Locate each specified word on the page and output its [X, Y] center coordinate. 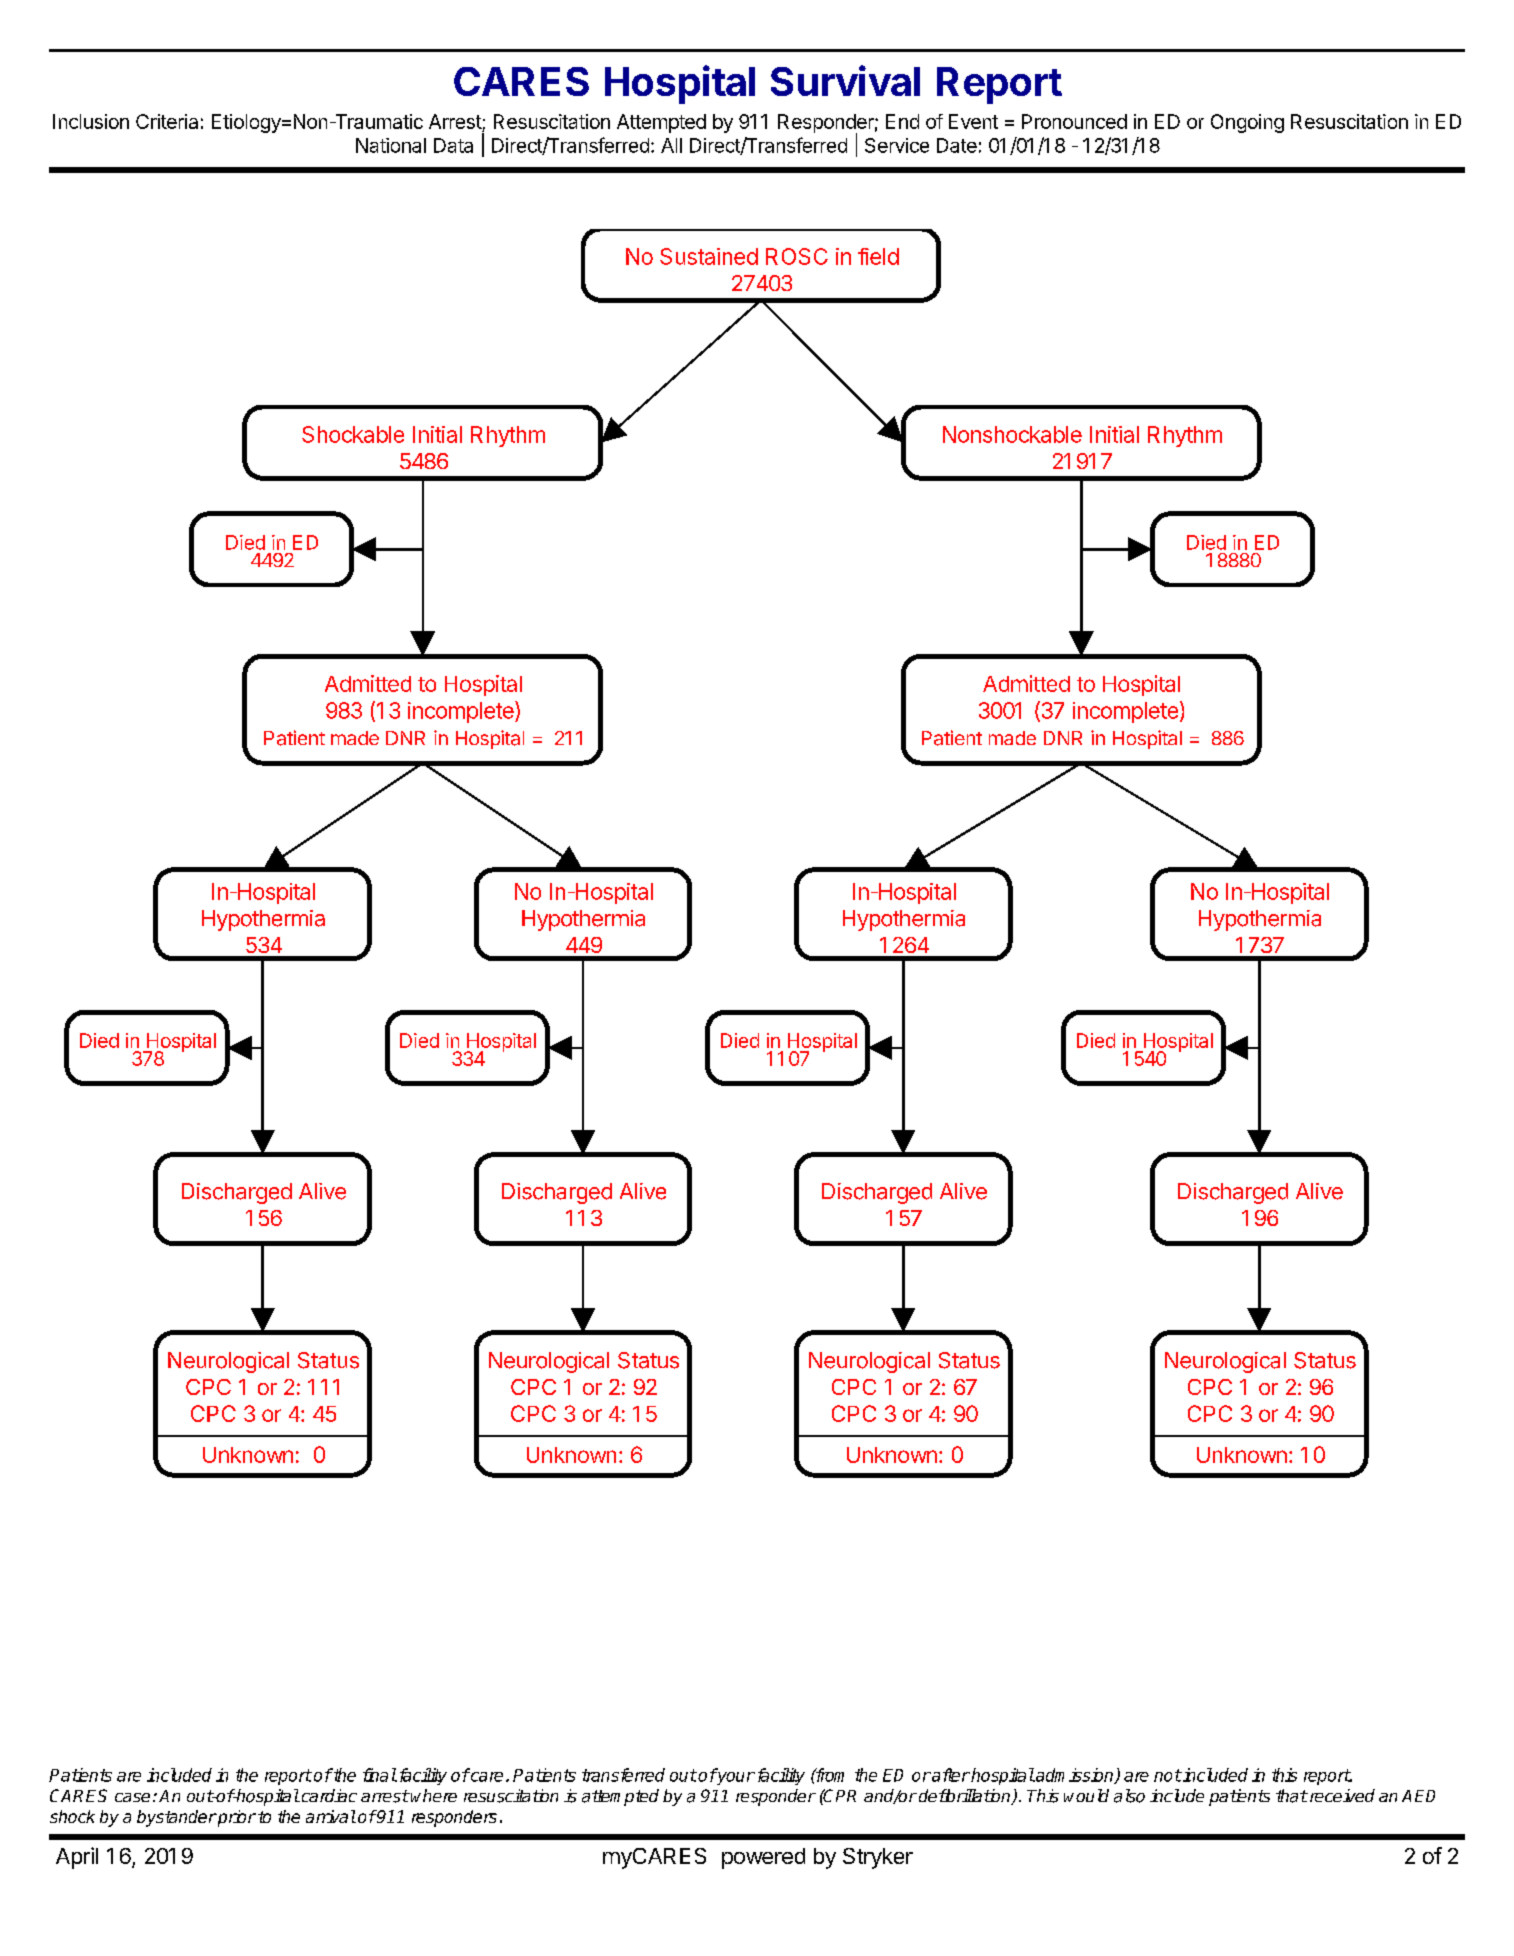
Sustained [709, 256]
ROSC [797, 256]
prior [236, 1818]
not [1168, 1775]
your [735, 1778]
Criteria [167, 121]
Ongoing [1247, 123]
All [671, 145]
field [878, 256]
